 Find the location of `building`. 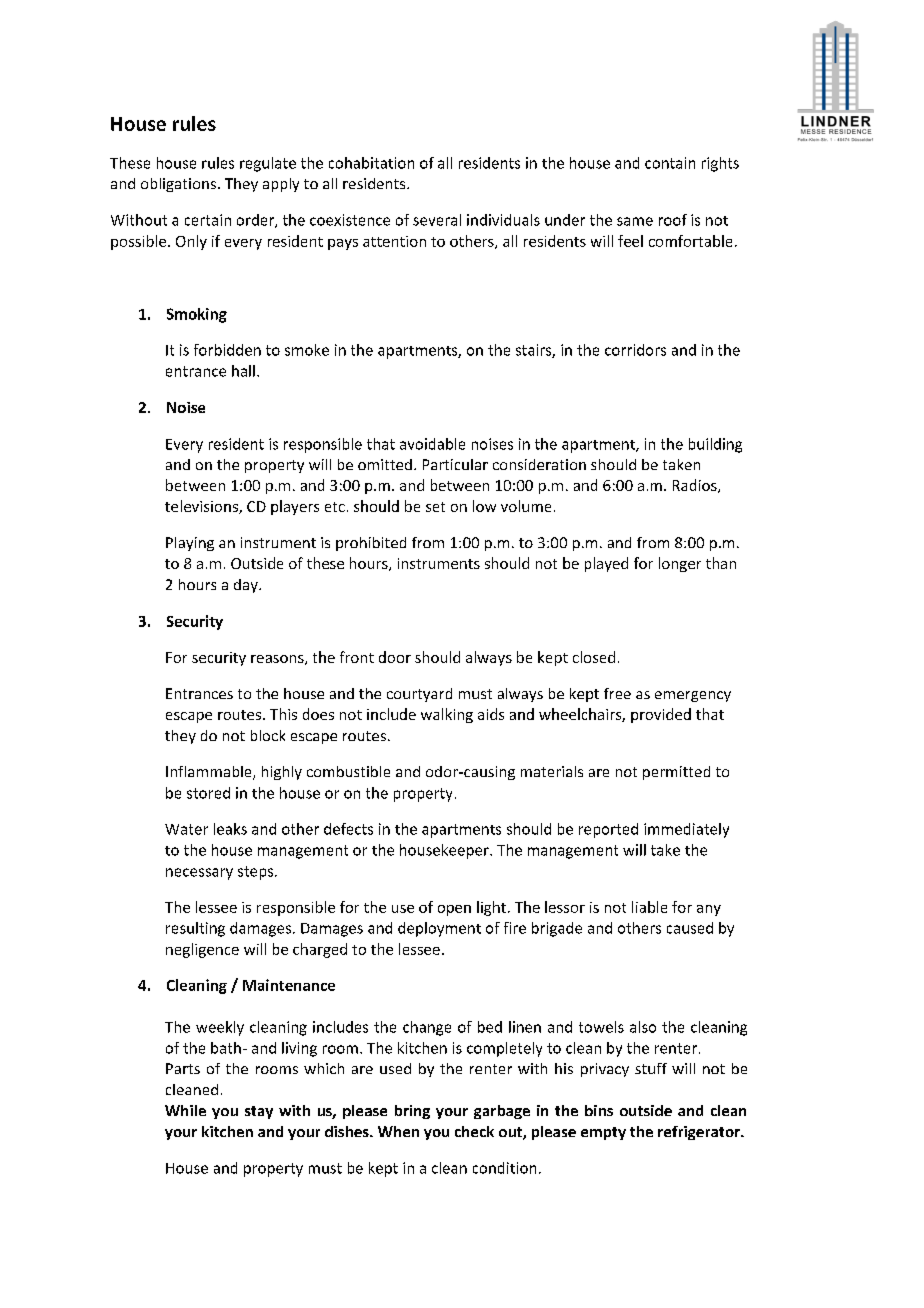

building is located at coordinates (715, 445).
